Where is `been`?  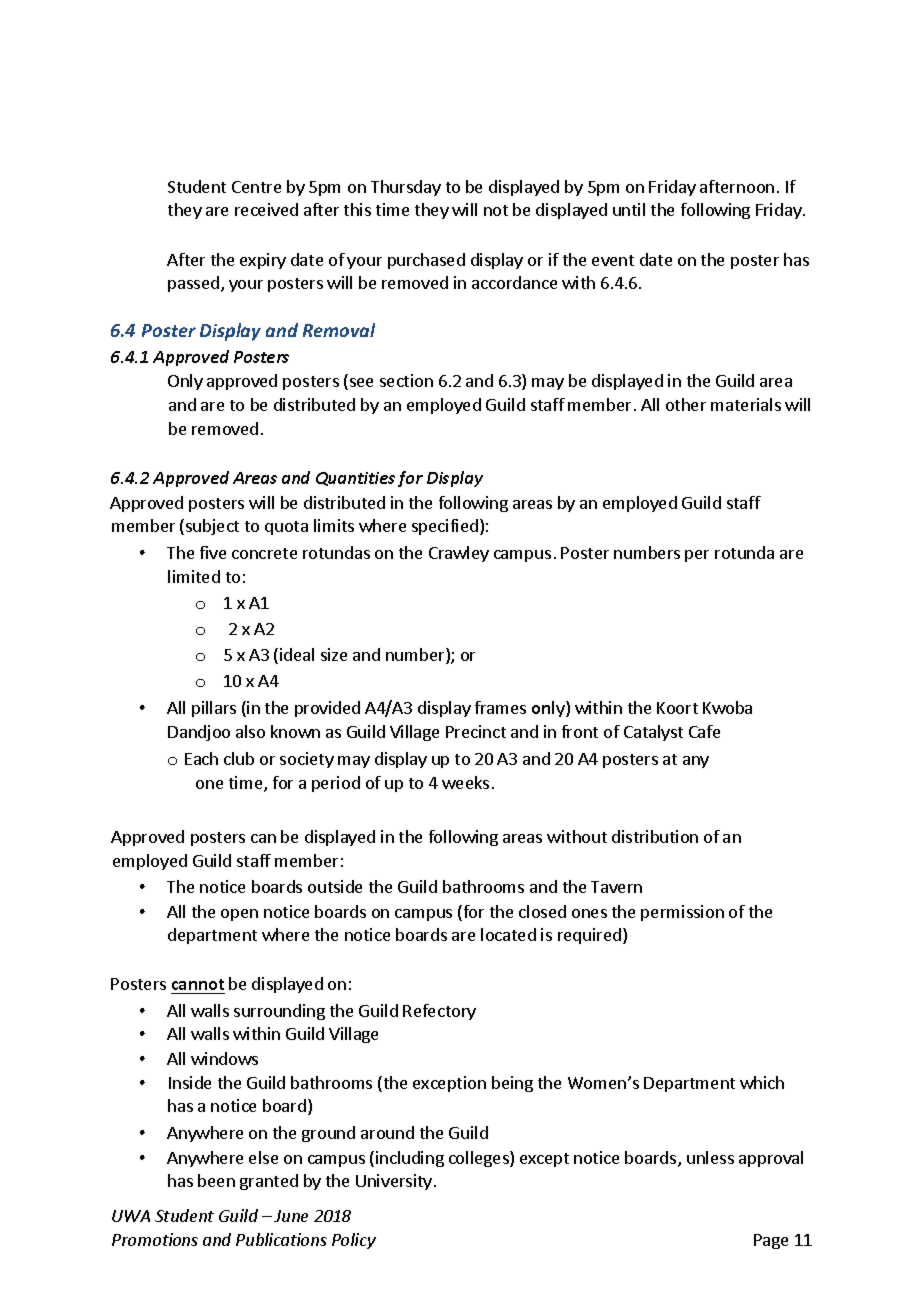 been is located at coordinates (216, 1180).
